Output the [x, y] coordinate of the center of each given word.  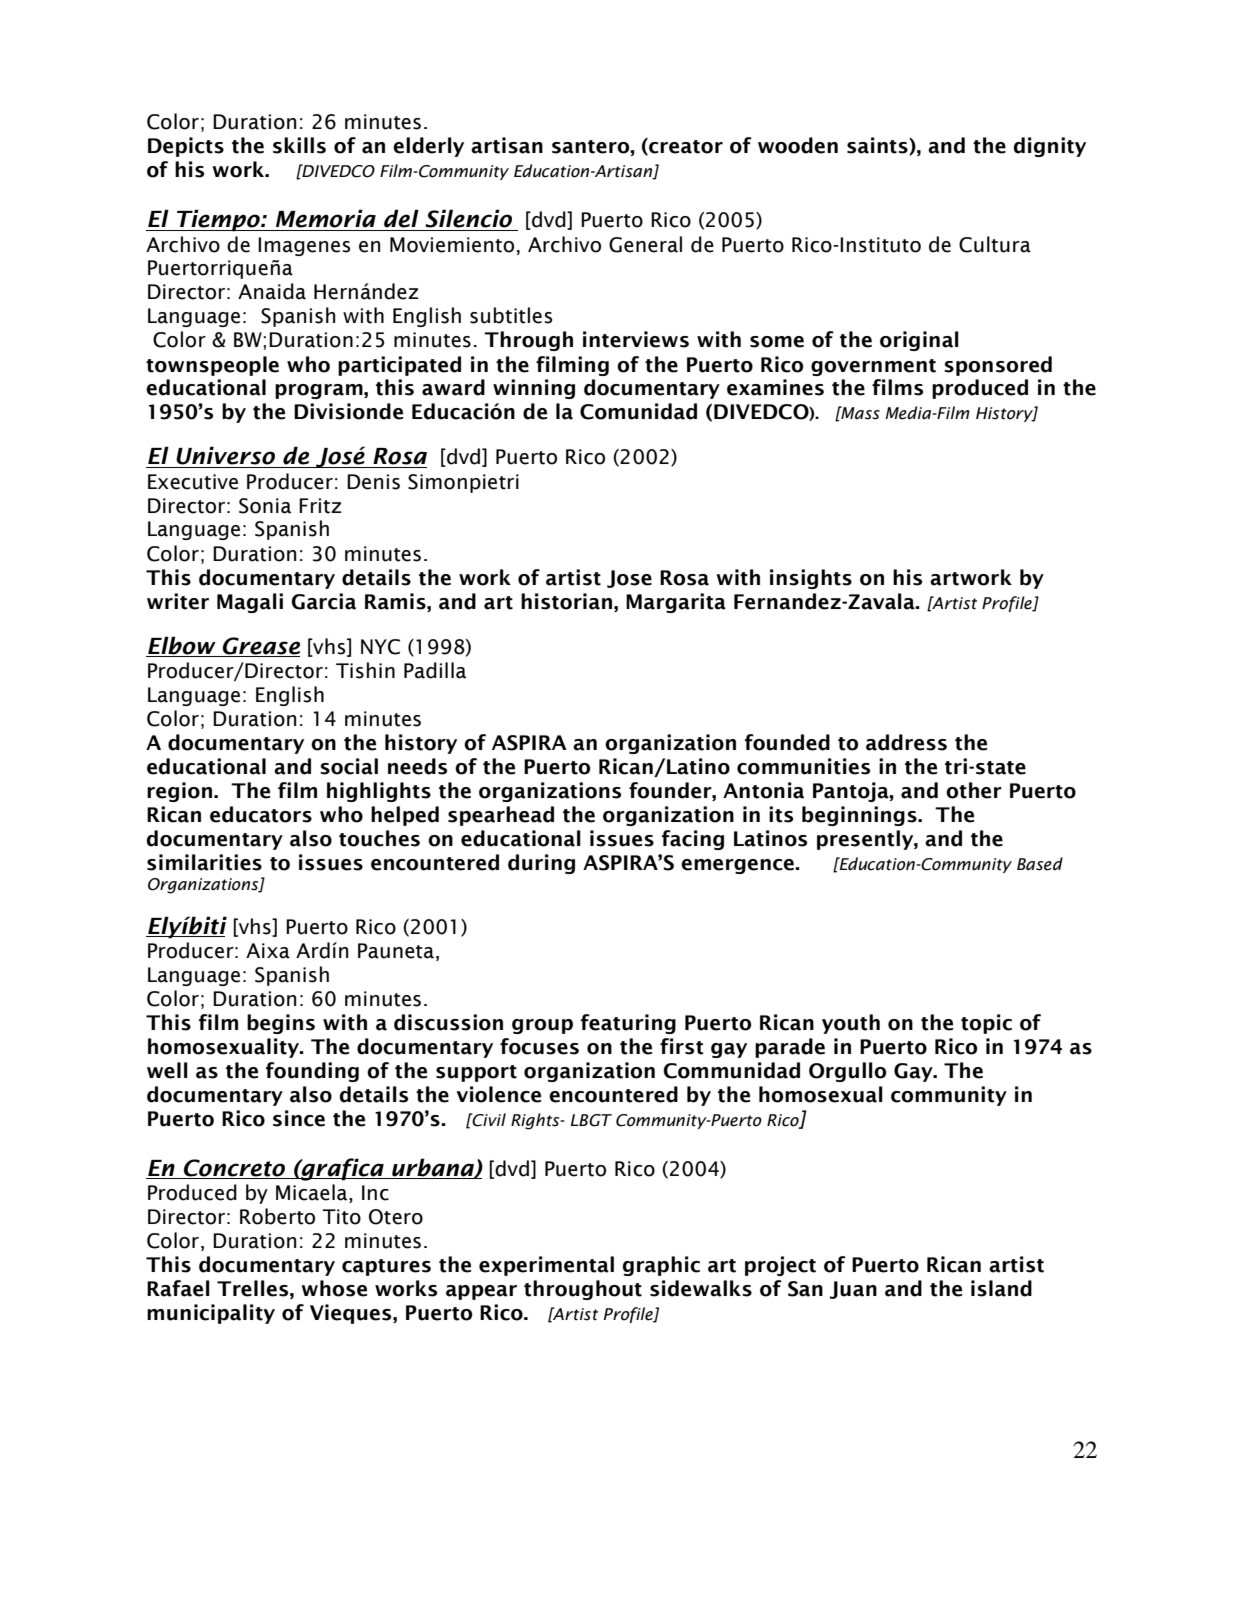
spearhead [501, 816]
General [645, 244]
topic [986, 1024]
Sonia [265, 506]
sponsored [998, 366]
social [349, 766]
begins [281, 1024]
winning [534, 389]
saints [878, 146]
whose [334, 1288]
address [906, 742]
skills [299, 145]
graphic [661, 1266]
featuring [628, 1024]
